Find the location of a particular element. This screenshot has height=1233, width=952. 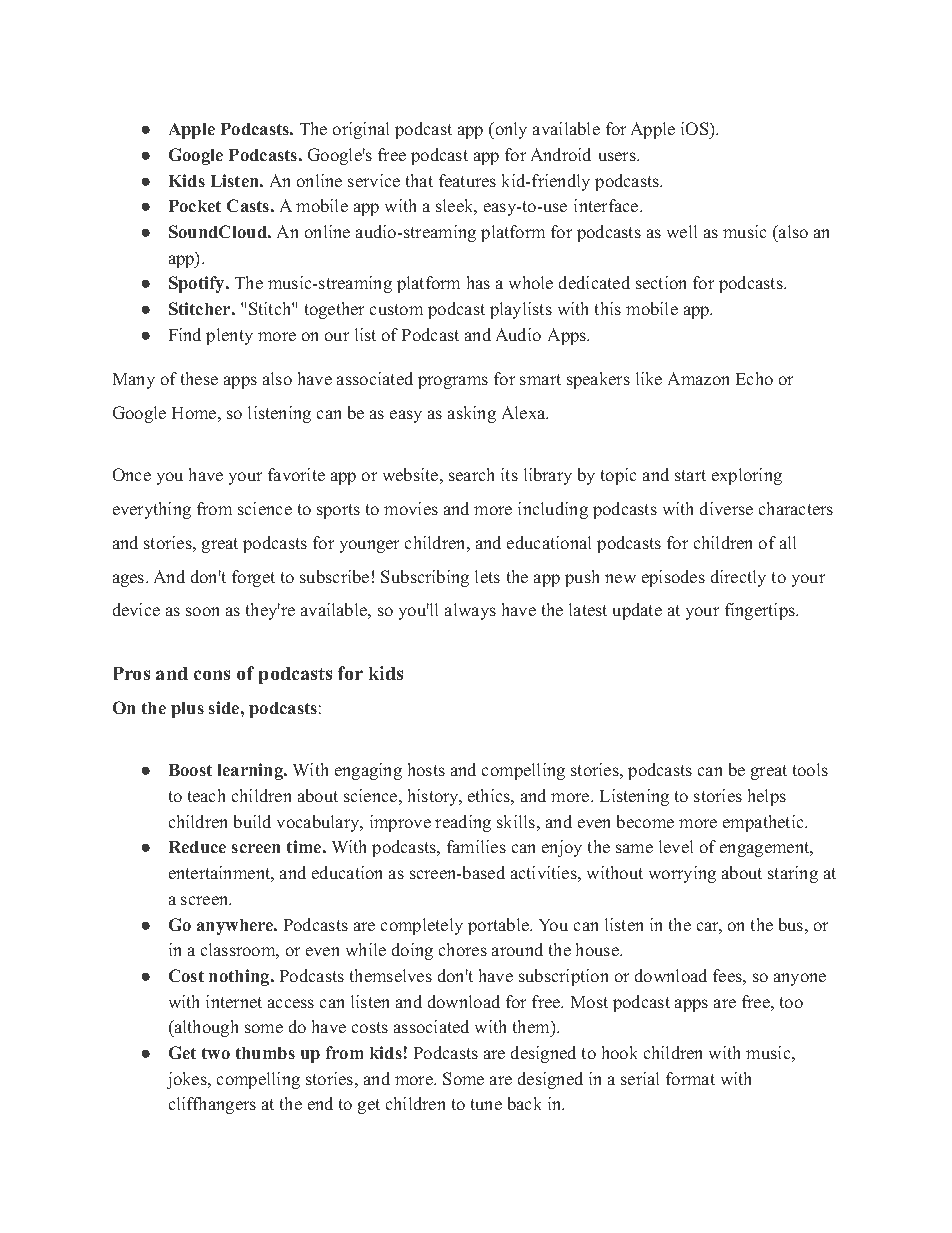

original is located at coordinates (361, 130).
